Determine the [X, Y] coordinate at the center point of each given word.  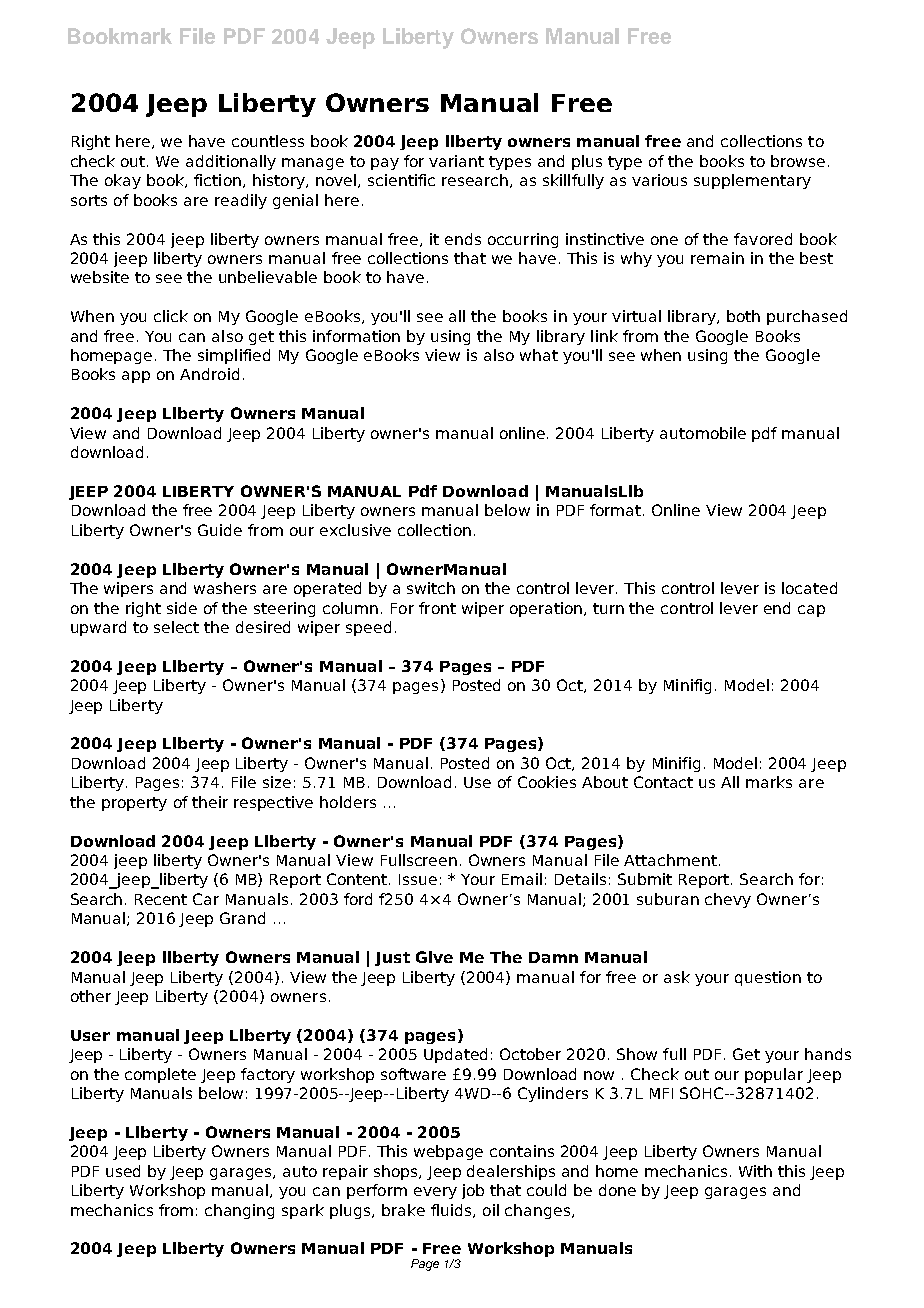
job [473, 1191]
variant [456, 161]
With [755, 1171]
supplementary [752, 181]
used [123, 1171]
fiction [217, 180]
